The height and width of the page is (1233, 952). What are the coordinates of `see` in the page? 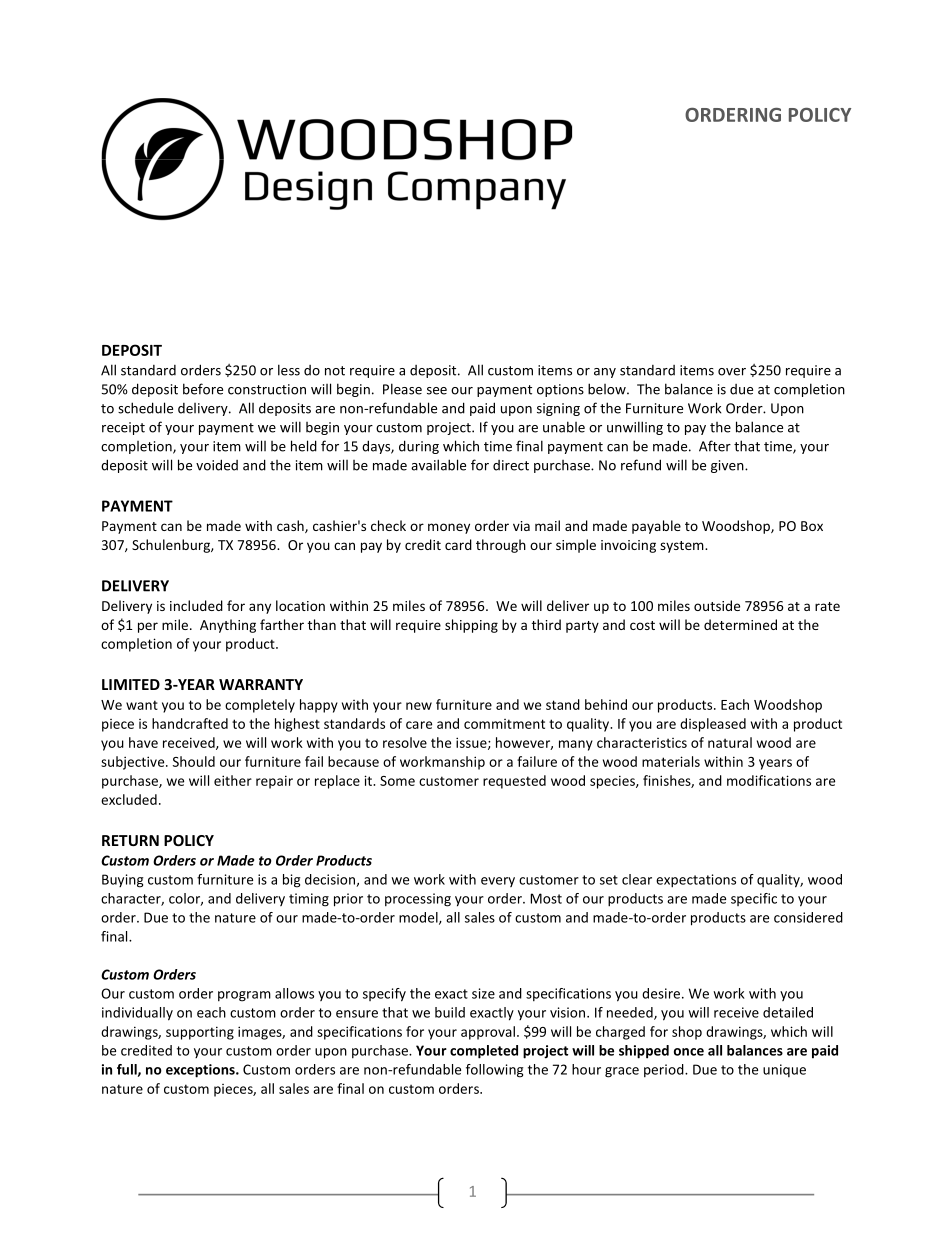 It's located at (437, 391).
